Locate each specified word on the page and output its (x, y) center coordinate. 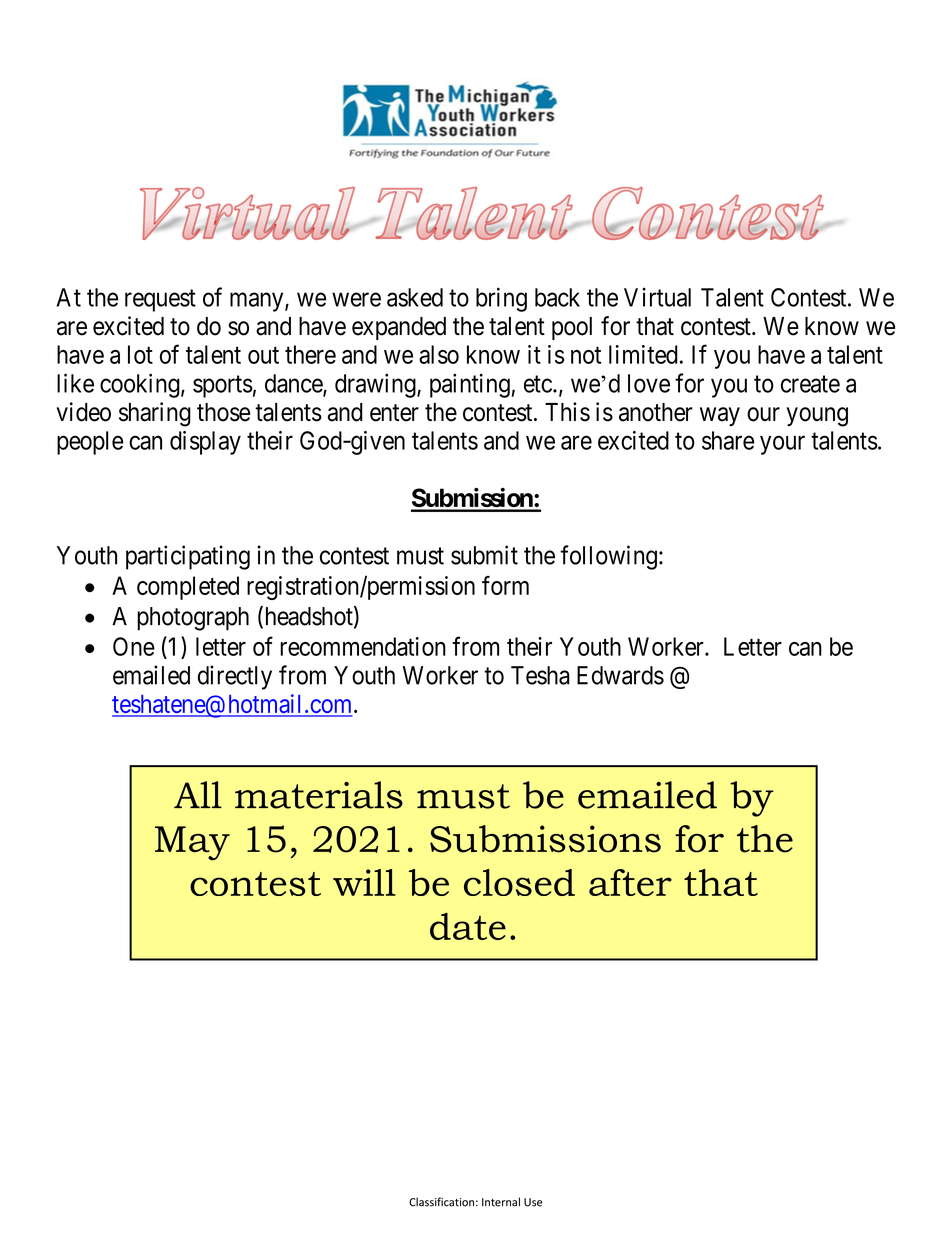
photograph (193, 619)
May (192, 843)
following (608, 557)
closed (519, 882)
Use (533, 1202)
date (468, 926)
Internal (501, 1202)
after (630, 882)
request (160, 301)
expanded (399, 328)
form (505, 585)
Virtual (657, 297)
